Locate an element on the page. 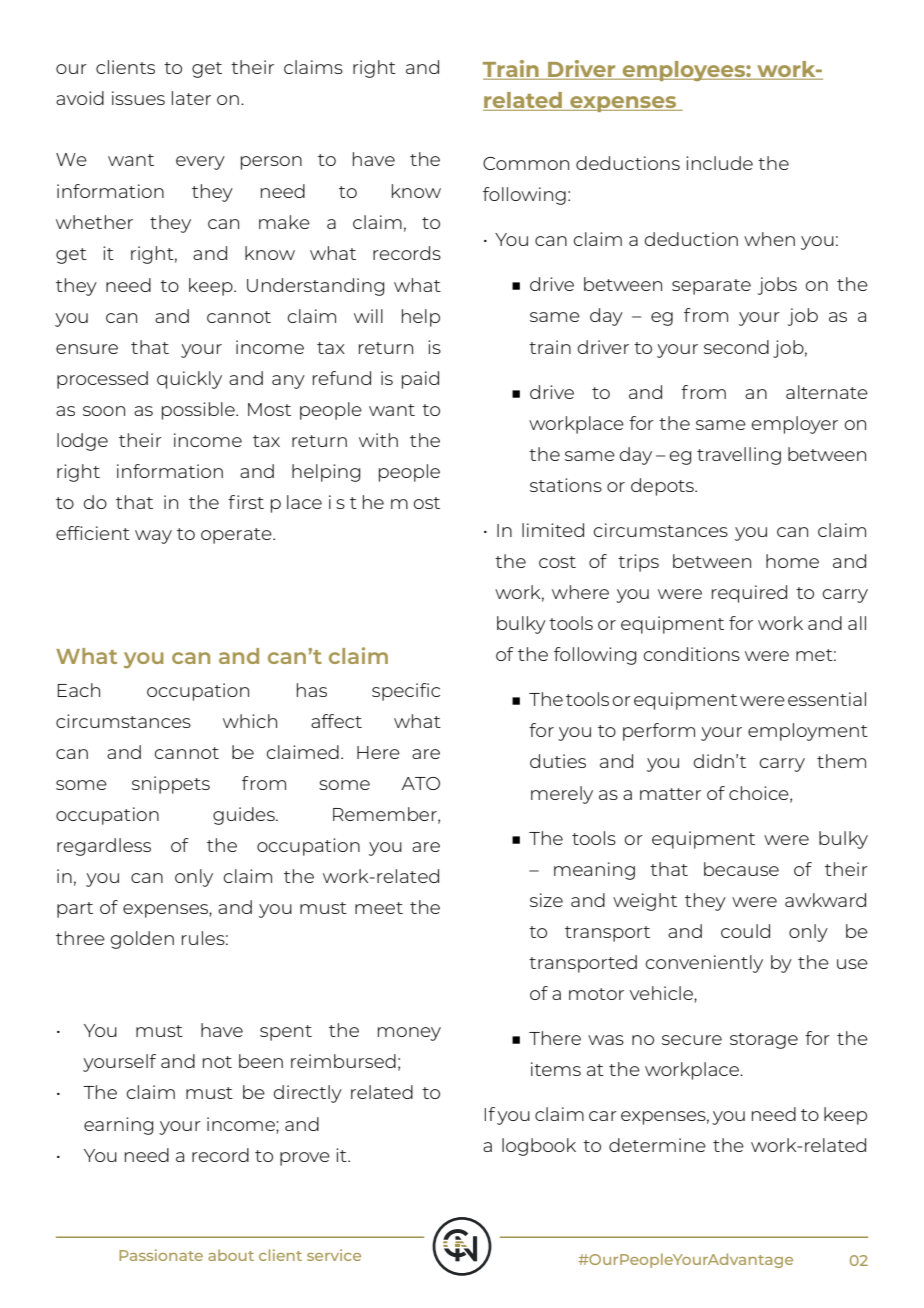  Common is located at coordinates (526, 163).
